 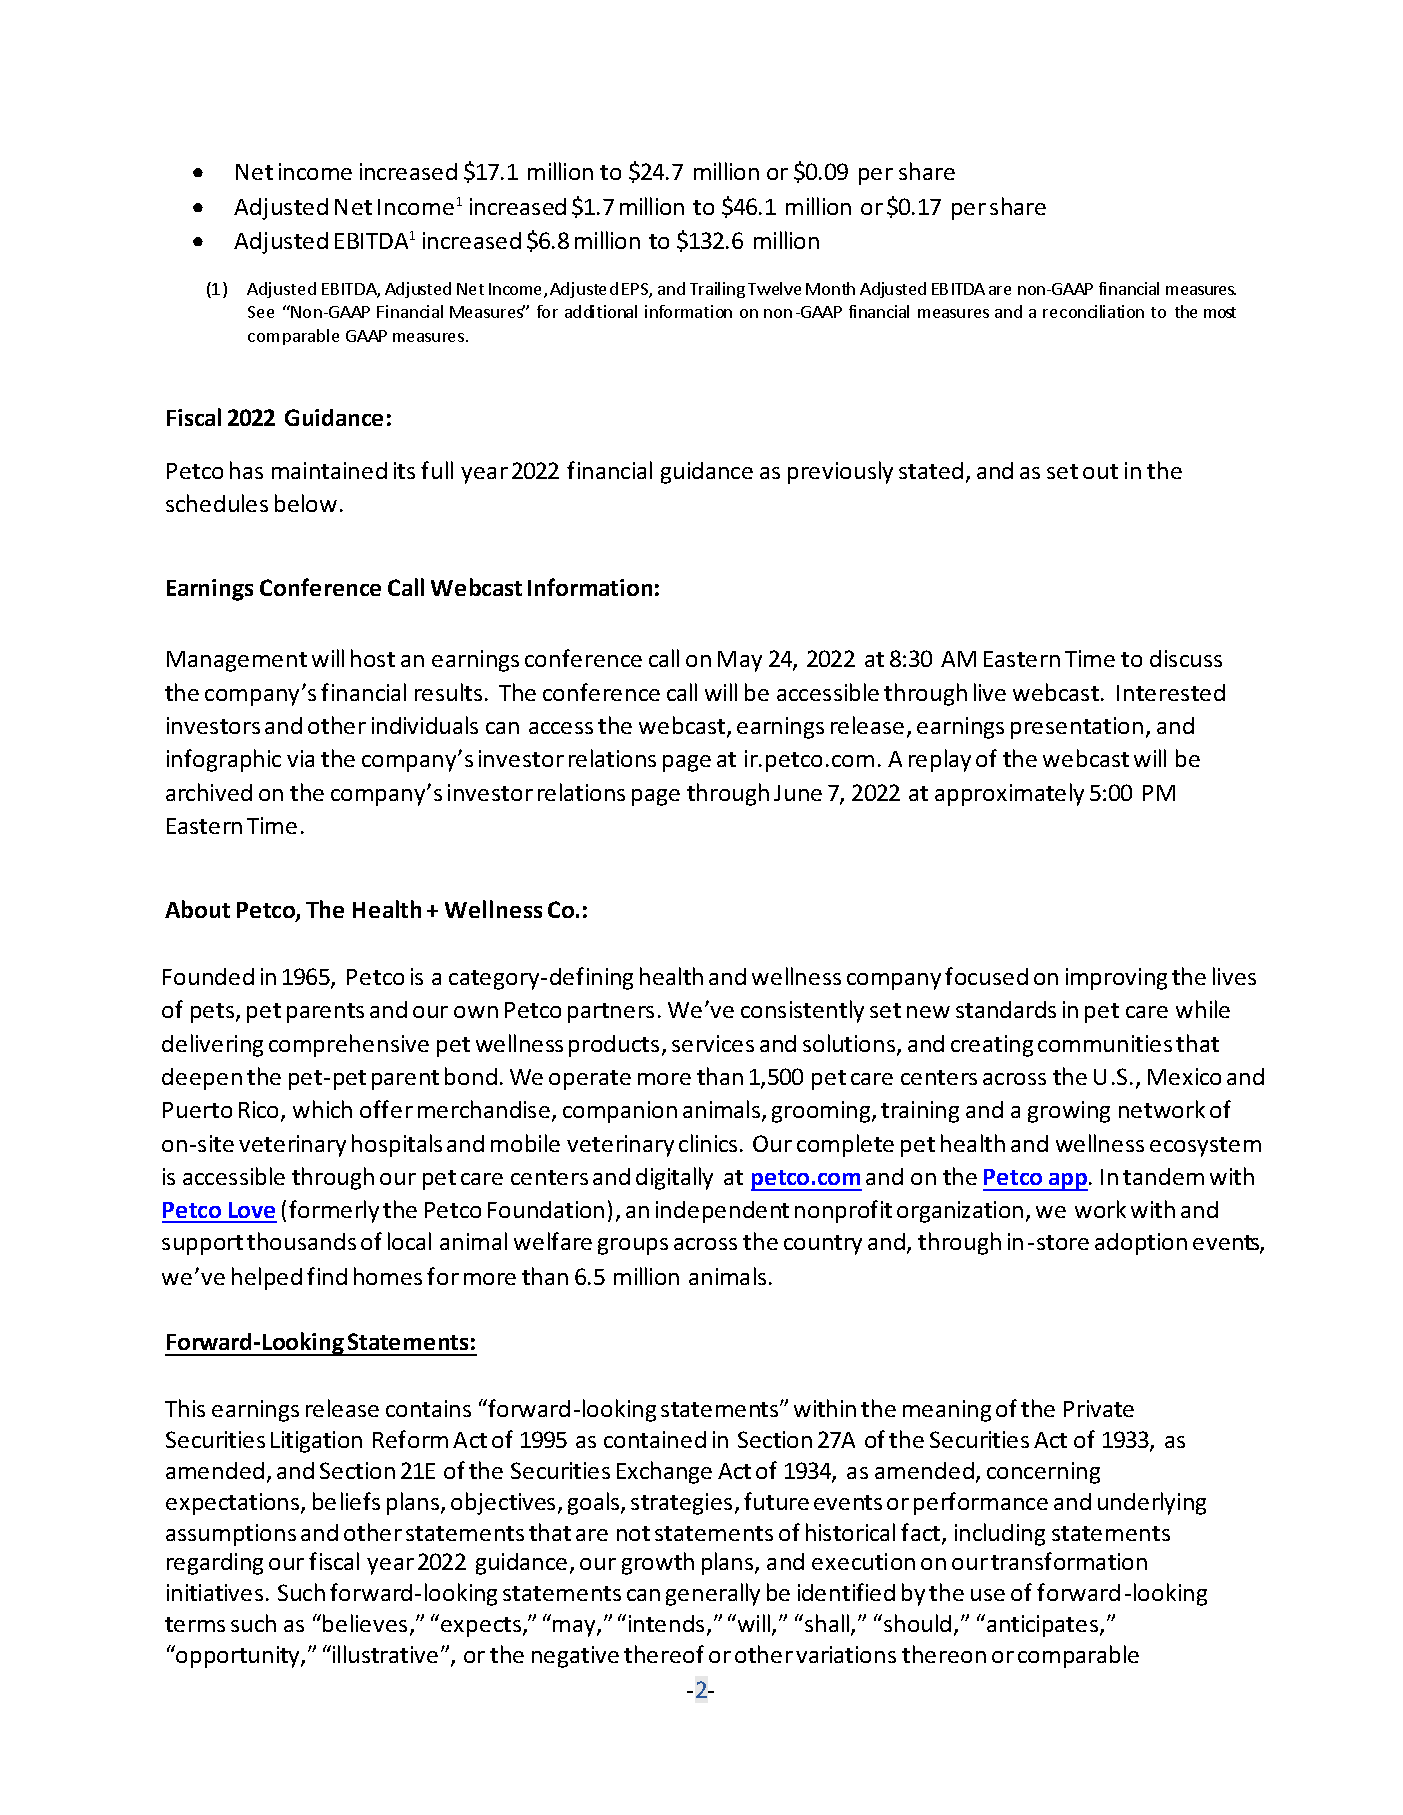 What do you see at coordinates (1093, 311) in the screenshot?
I see `reconciliation` at bounding box center [1093, 311].
